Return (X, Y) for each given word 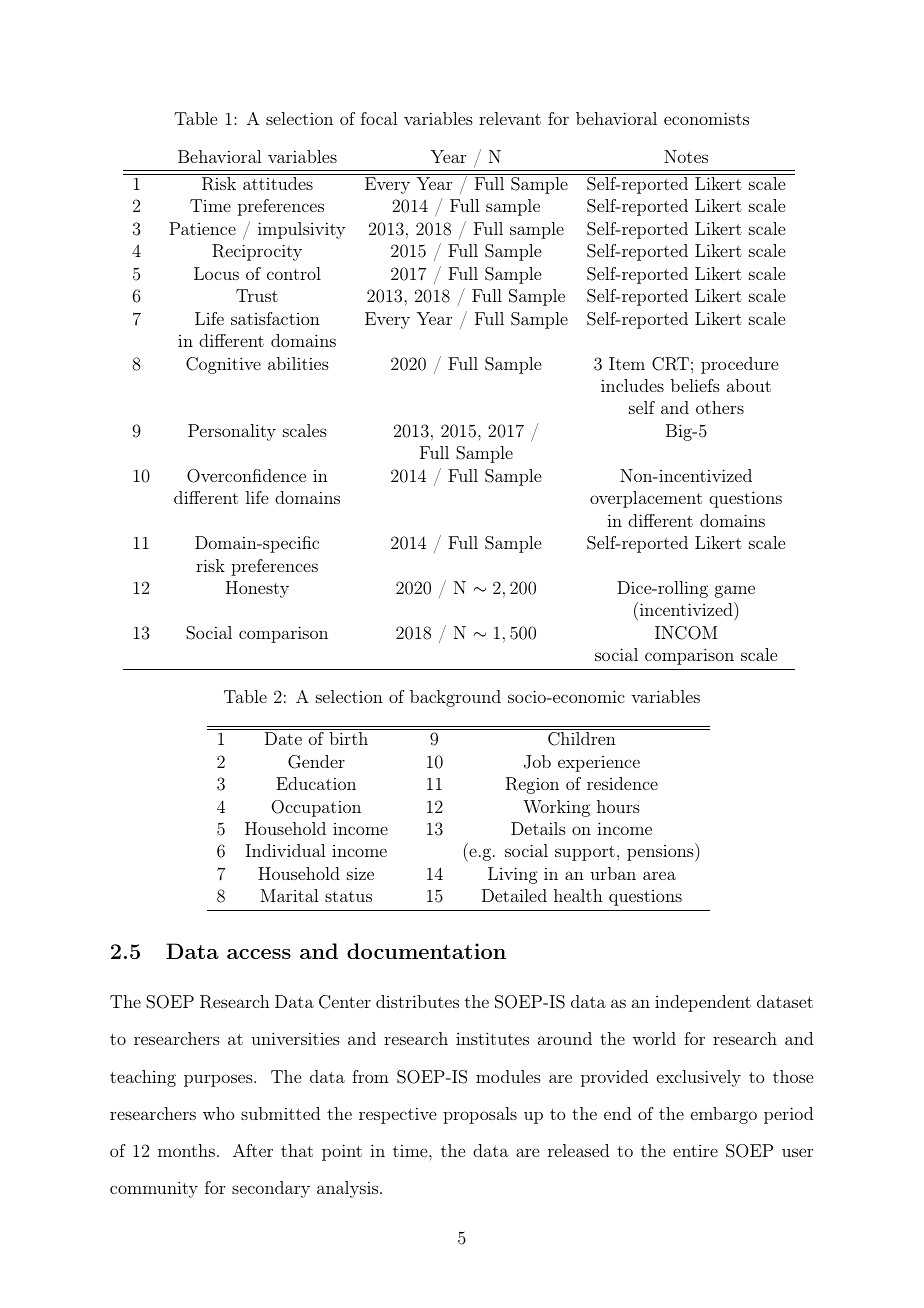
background (455, 698)
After (253, 1150)
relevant (510, 118)
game (735, 591)
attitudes (278, 183)
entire (695, 1151)
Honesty (257, 589)
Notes (686, 156)
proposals (480, 1115)
